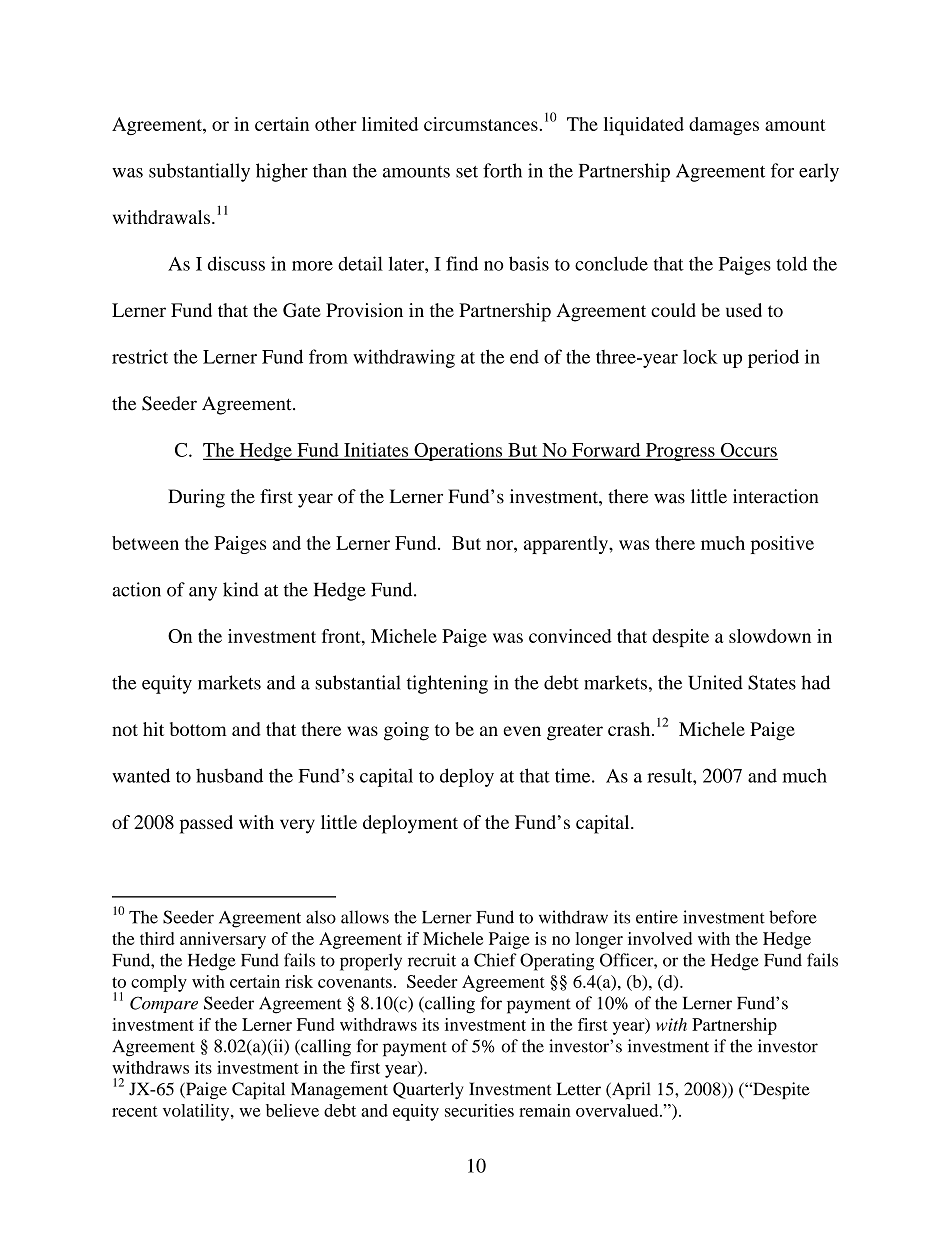 This page has height=1233, width=952. I want to click on higher, so click(282, 172).
